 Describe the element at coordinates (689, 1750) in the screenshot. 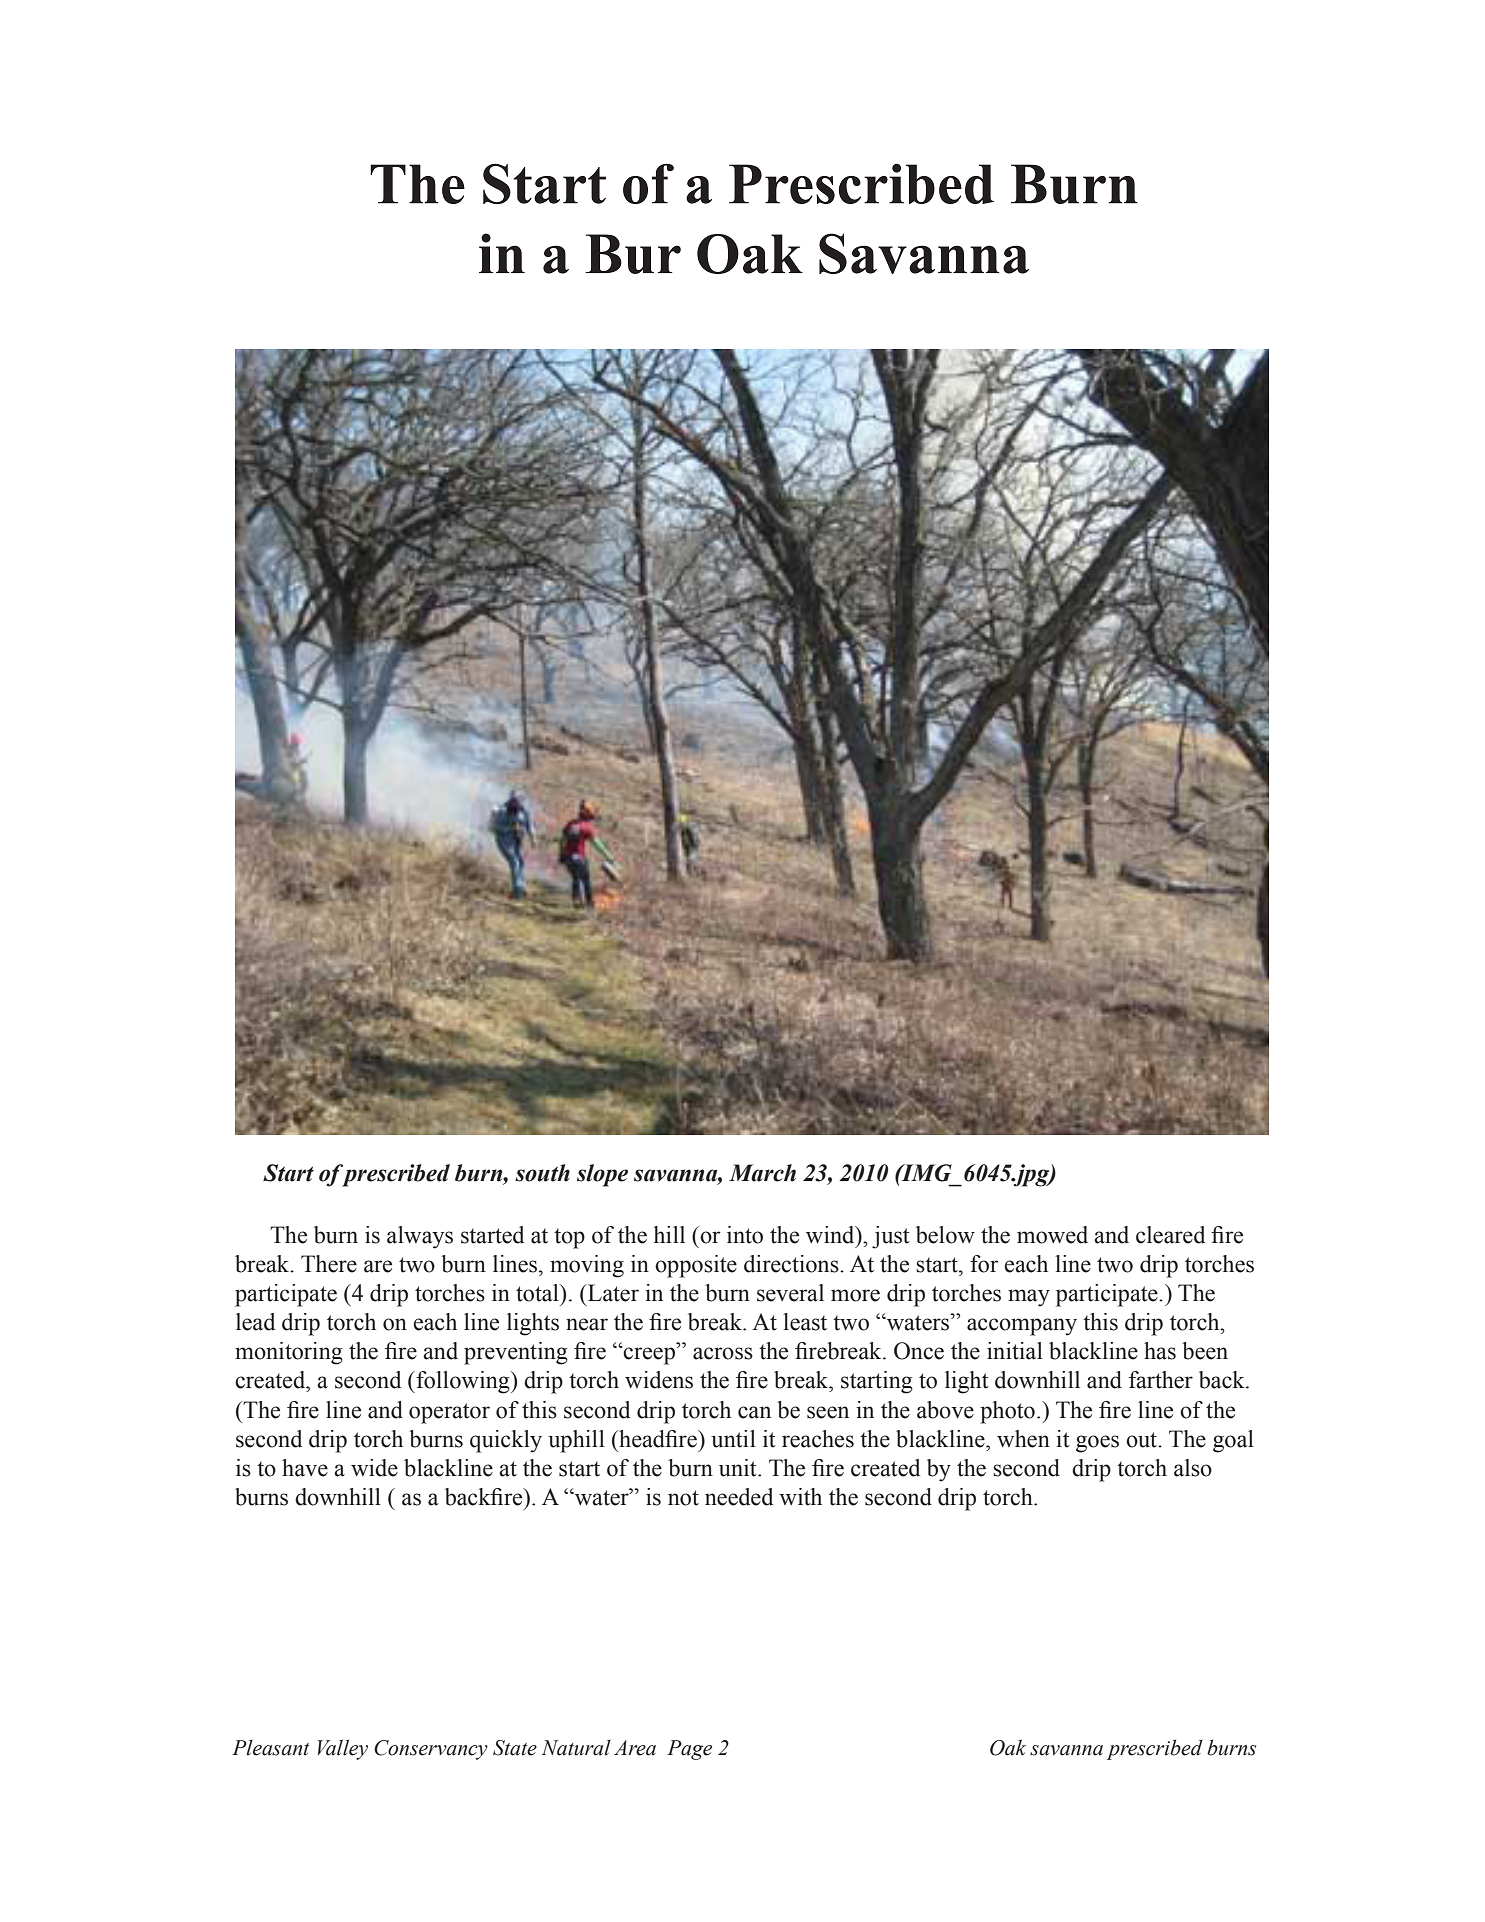

I see `Page` at that location.
